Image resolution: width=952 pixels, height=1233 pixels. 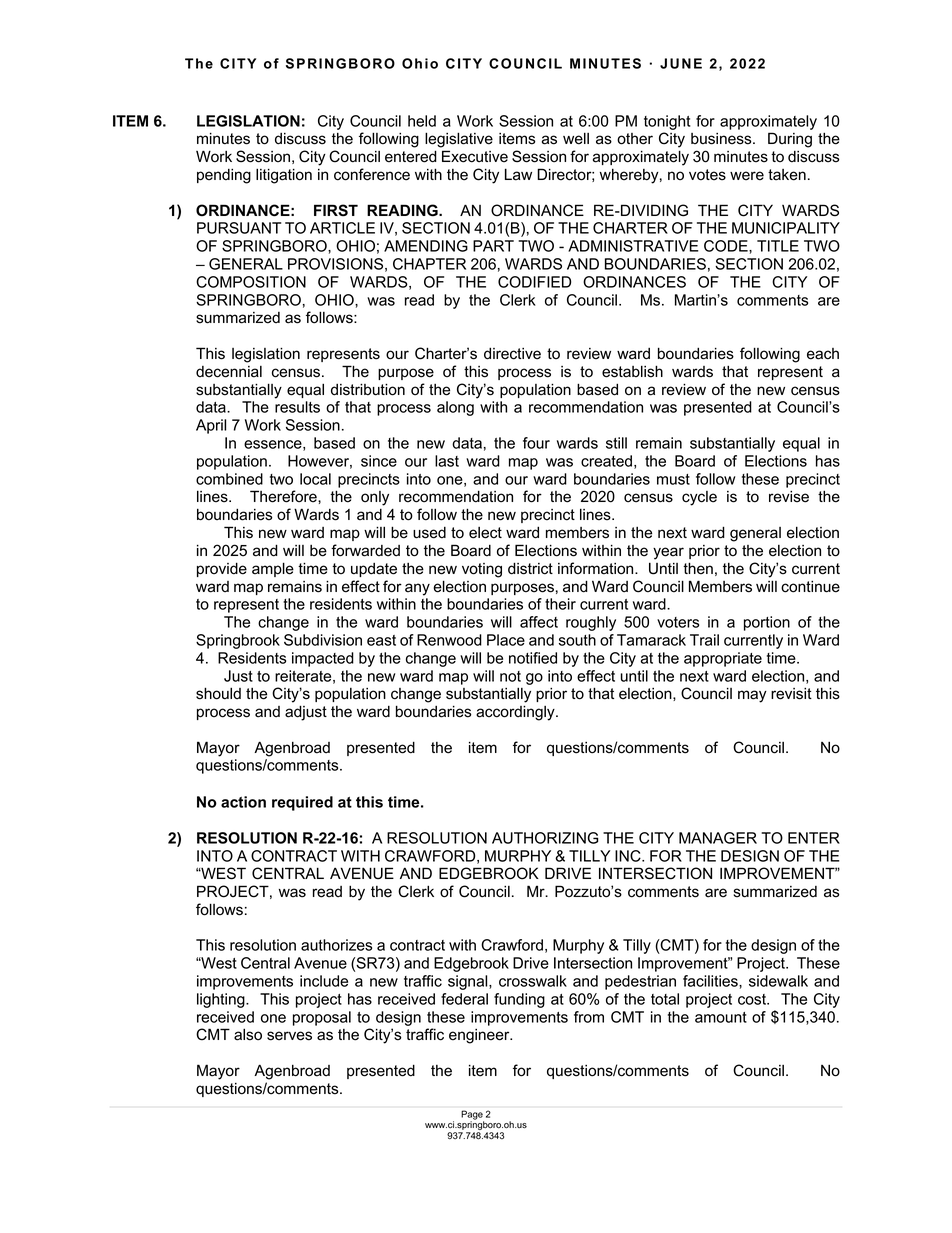 I want to click on amount, so click(x=721, y=1017).
